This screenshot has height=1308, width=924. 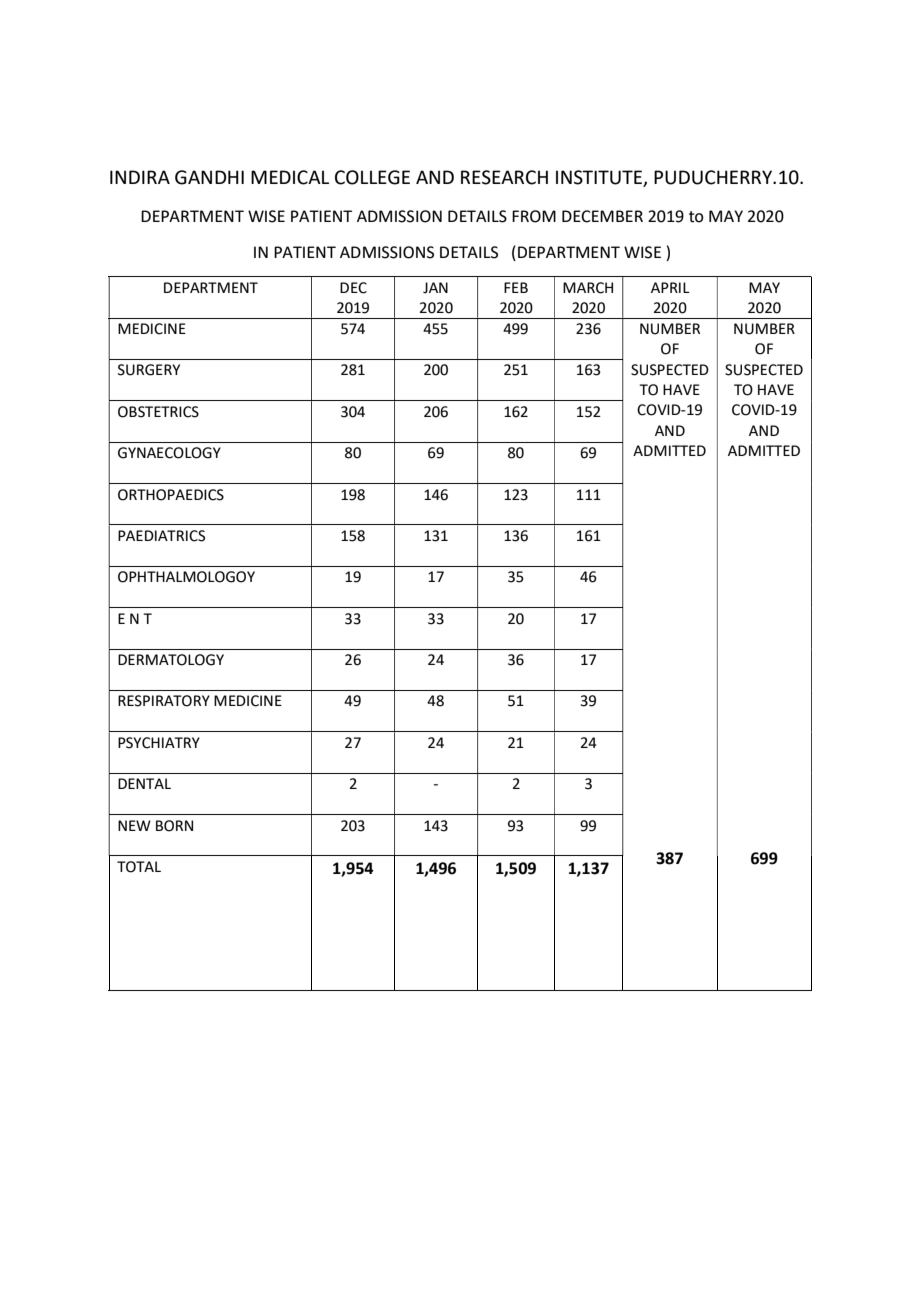 I want to click on COLLEGE, so click(x=372, y=177).
